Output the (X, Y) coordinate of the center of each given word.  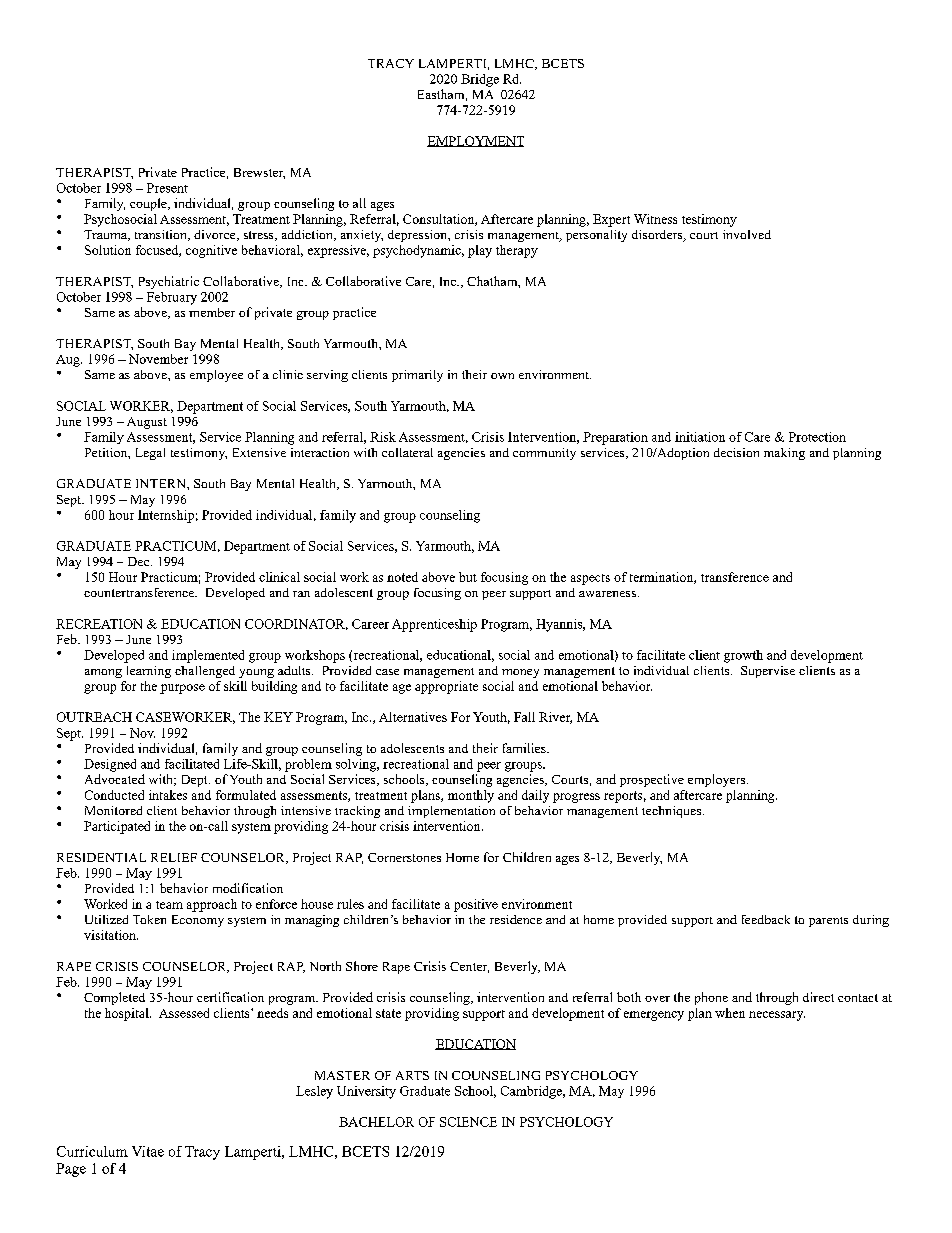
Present (167, 188)
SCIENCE (468, 1122)
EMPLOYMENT (475, 141)
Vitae (148, 1151)
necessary (777, 1016)
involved (747, 234)
